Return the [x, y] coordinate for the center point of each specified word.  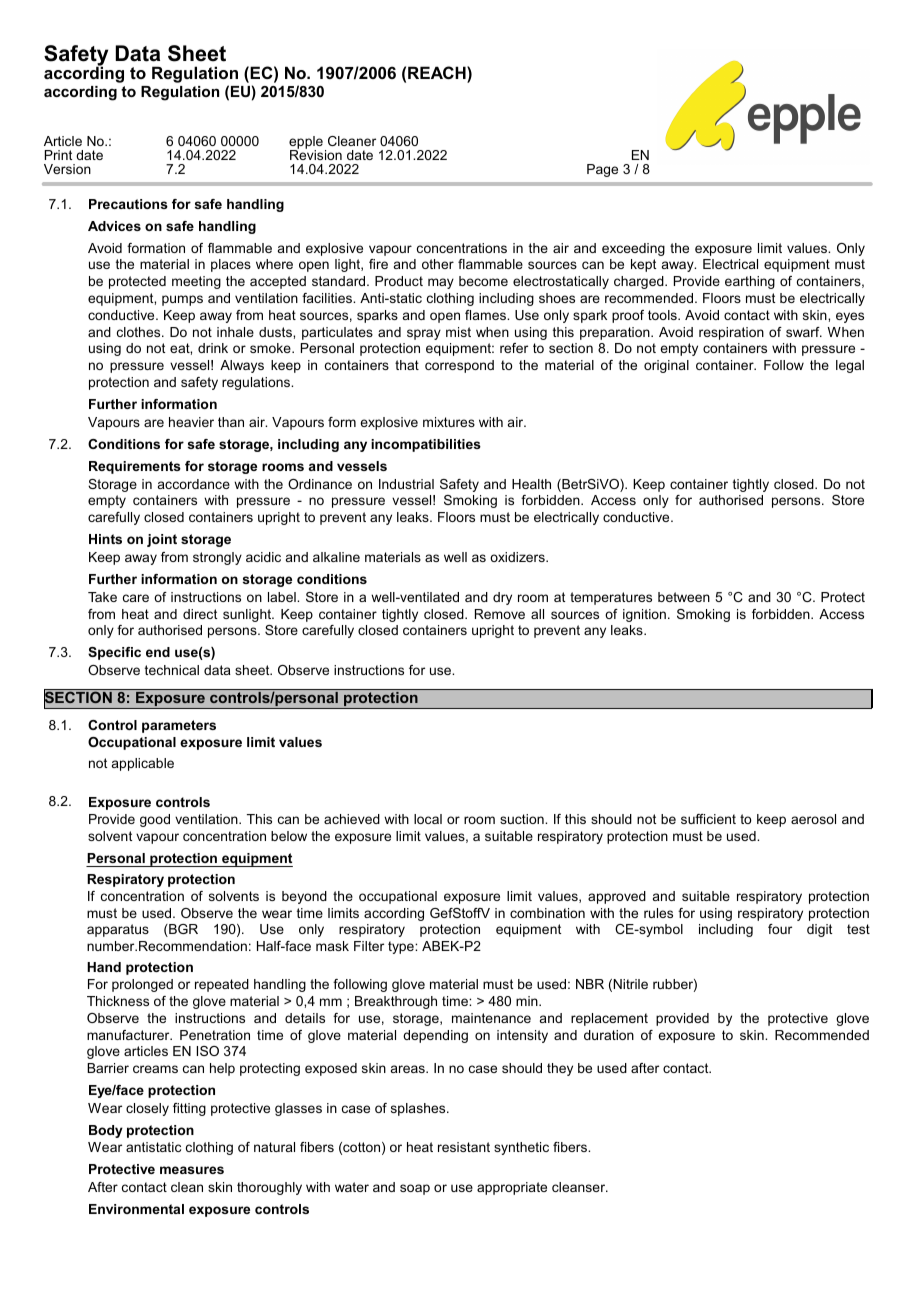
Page [602, 170]
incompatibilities [426, 445]
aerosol [813, 819]
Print [58, 155]
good [155, 820]
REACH [438, 72]
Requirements [135, 467]
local [428, 819]
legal [850, 366]
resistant [464, 1147]
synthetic [521, 1148]
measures [192, 1170]
